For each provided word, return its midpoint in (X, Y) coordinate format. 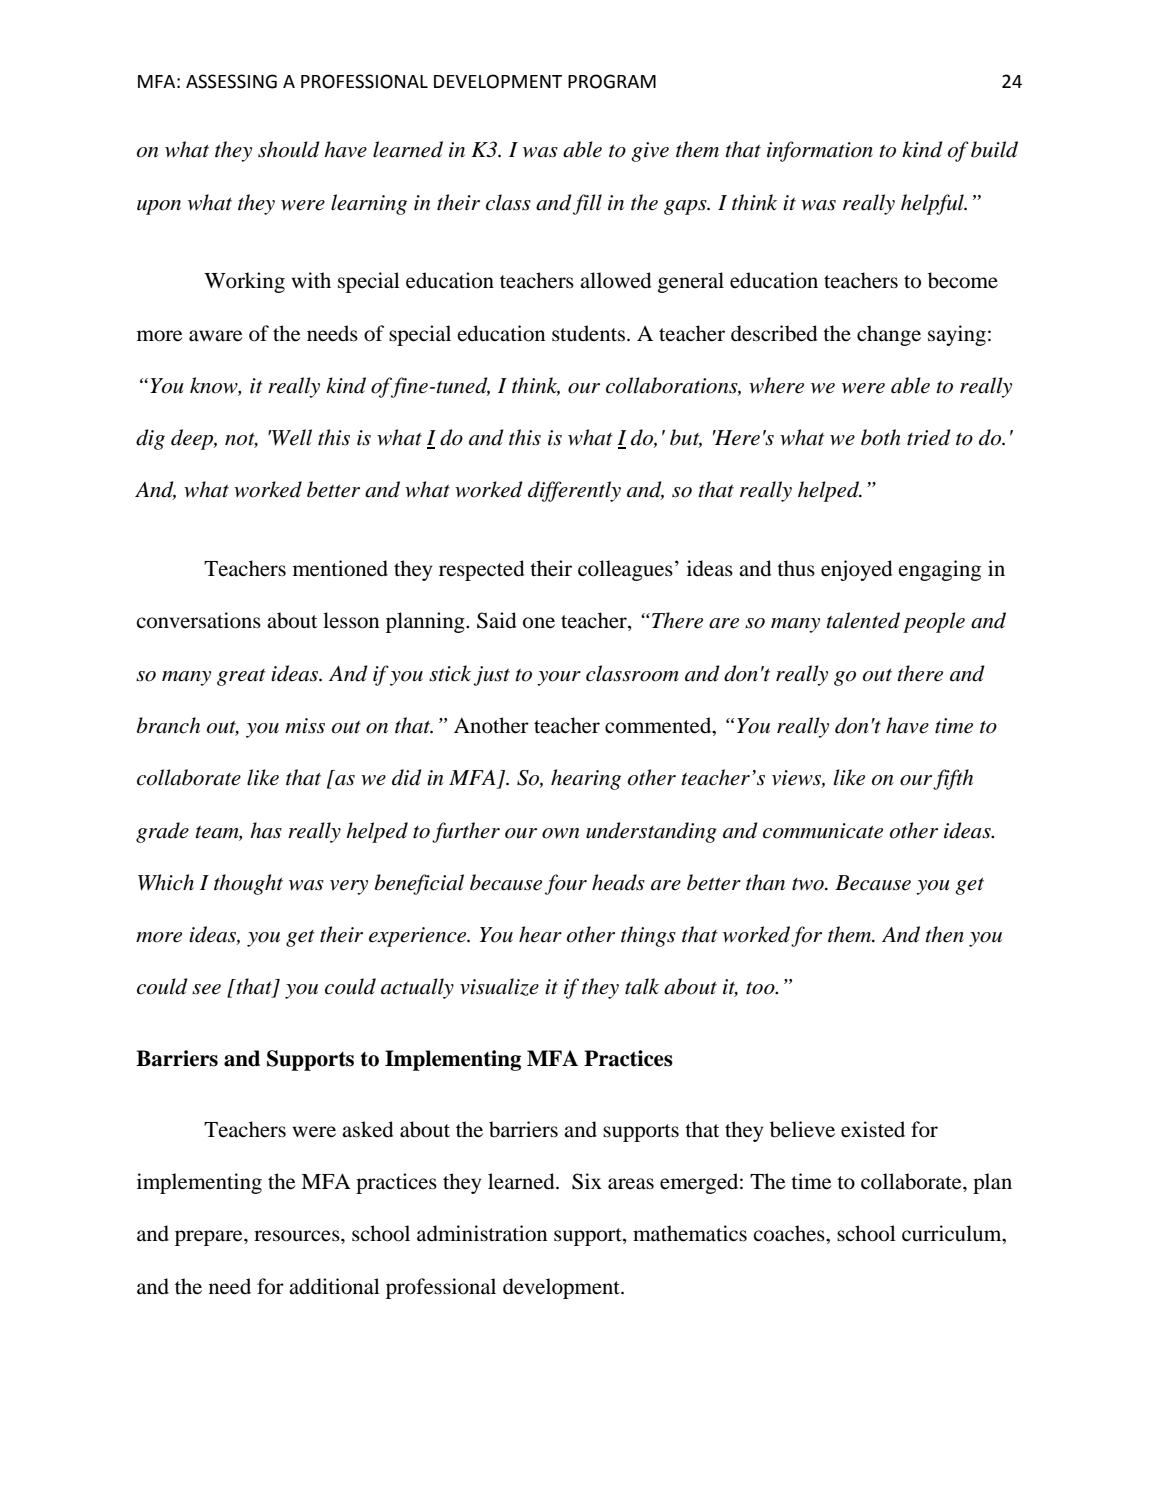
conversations (198, 620)
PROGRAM (612, 81)
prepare (210, 1238)
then (944, 934)
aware (215, 336)
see (206, 989)
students (588, 333)
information (820, 151)
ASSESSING (231, 81)
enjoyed (856, 570)
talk (642, 986)
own (560, 833)
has (266, 830)
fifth (953, 779)
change (889, 335)
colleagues (625, 570)
